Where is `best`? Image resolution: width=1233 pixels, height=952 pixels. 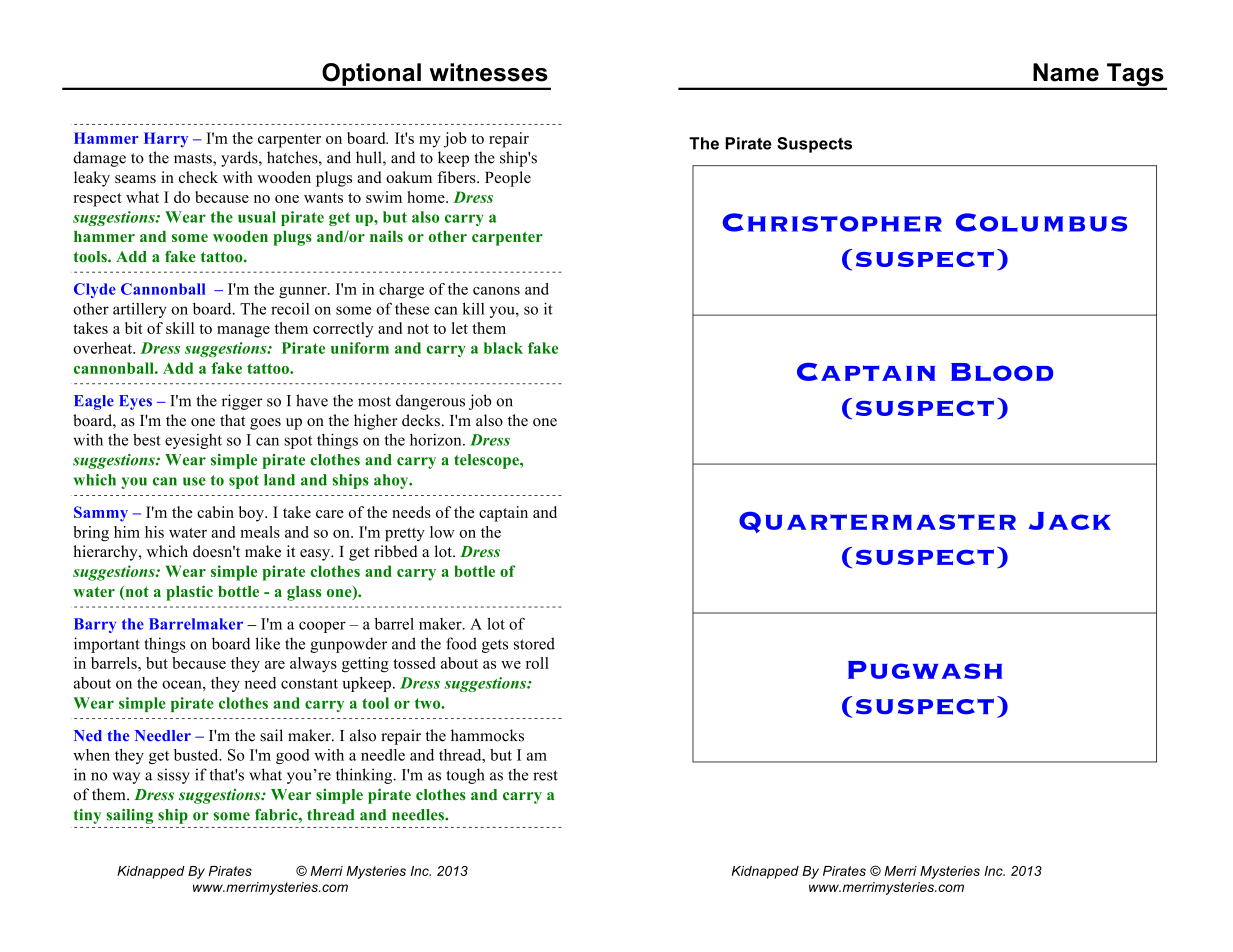
best is located at coordinates (147, 440).
